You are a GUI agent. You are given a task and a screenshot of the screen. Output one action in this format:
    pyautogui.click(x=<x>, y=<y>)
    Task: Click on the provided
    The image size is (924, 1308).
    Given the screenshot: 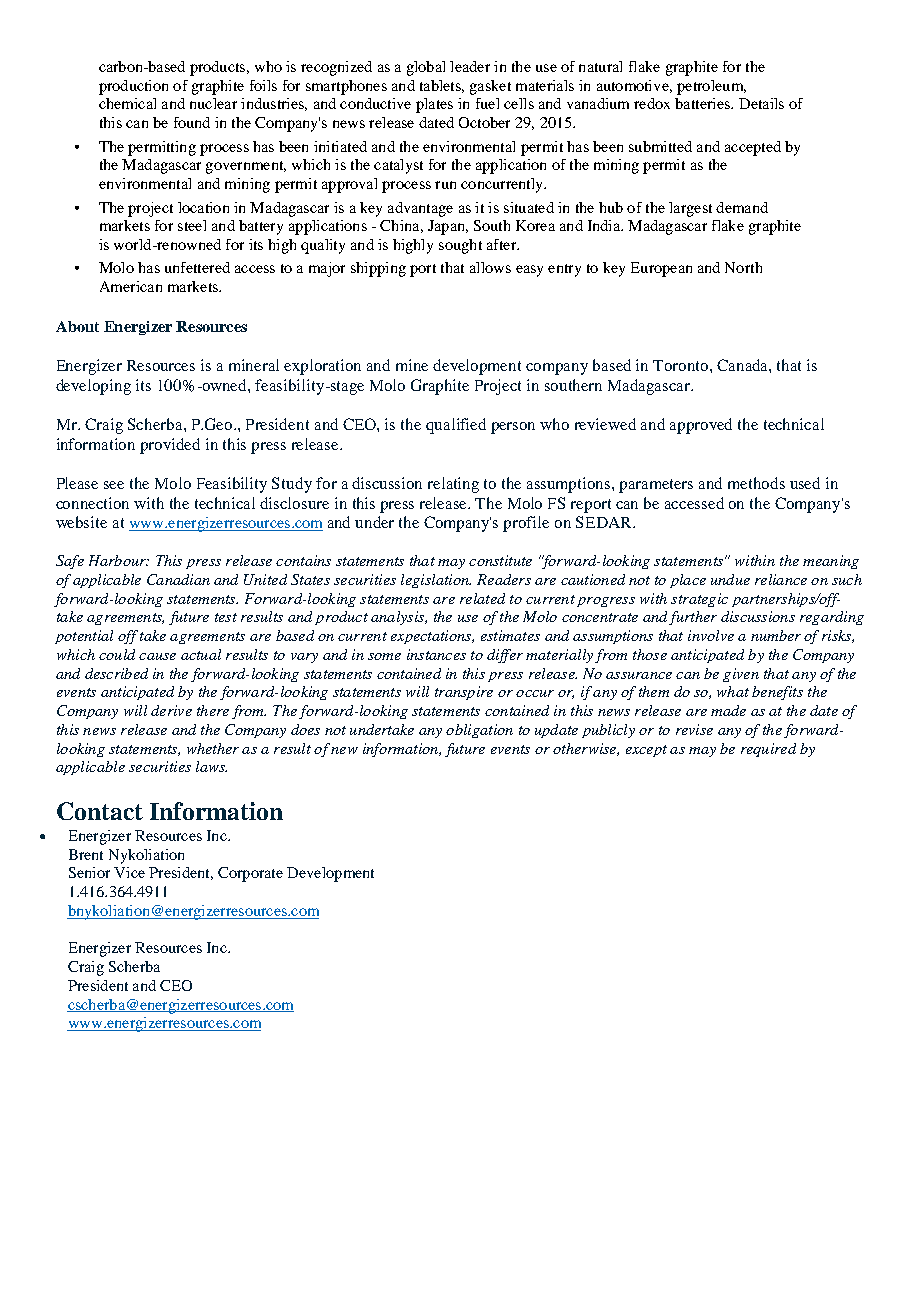 What is the action you would take?
    pyautogui.click(x=170, y=446)
